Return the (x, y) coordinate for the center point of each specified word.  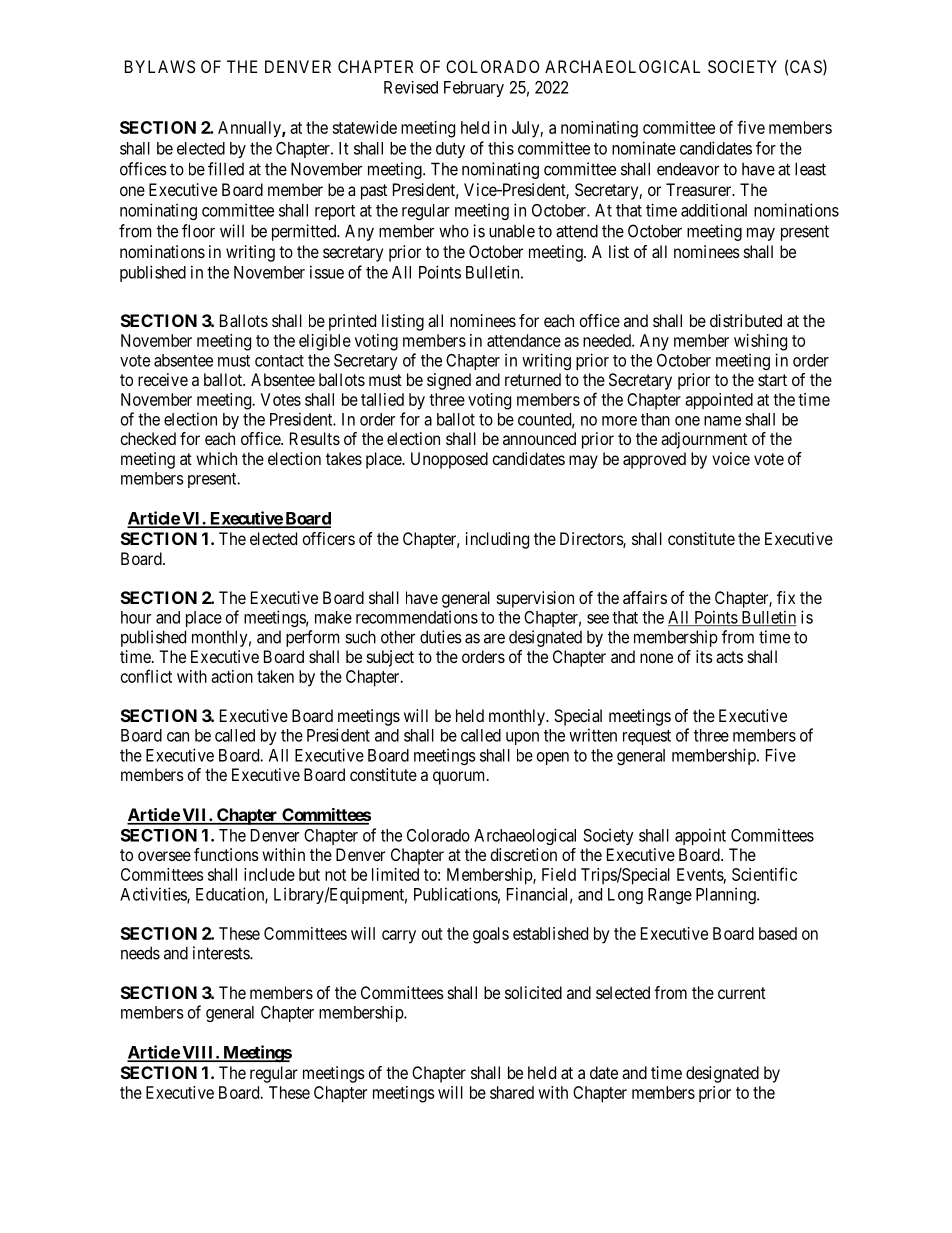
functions (226, 854)
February (474, 89)
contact (279, 361)
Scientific (764, 874)
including (497, 540)
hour (136, 617)
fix (786, 597)
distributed (746, 320)
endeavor (688, 169)
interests (222, 953)
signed (449, 381)
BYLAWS (160, 66)
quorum (460, 778)
